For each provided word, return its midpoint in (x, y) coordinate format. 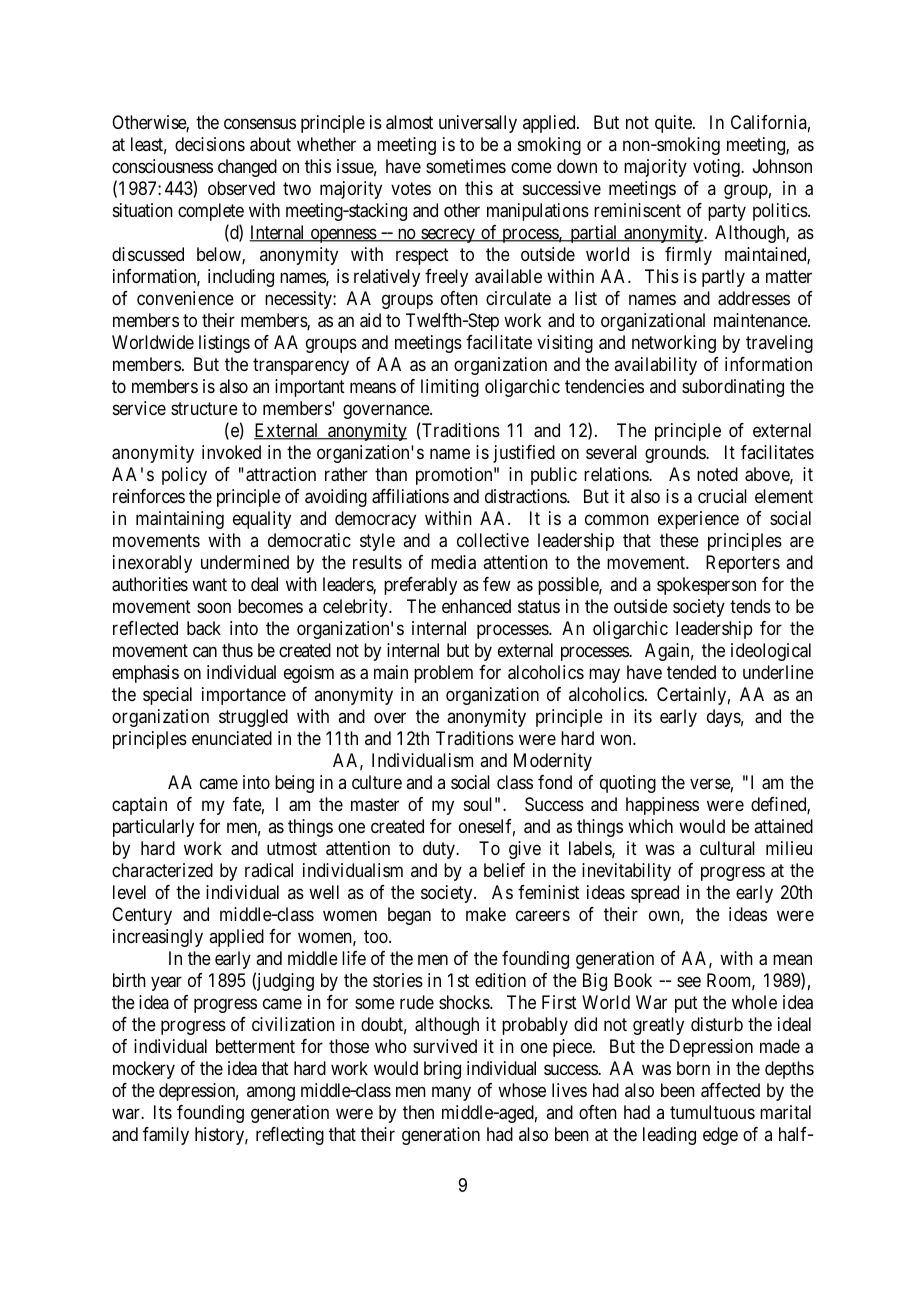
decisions (210, 144)
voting (718, 168)
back (204, 628)
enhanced (476, 606)
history (221, 1136)
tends (750, 606)
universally (478, 124)
